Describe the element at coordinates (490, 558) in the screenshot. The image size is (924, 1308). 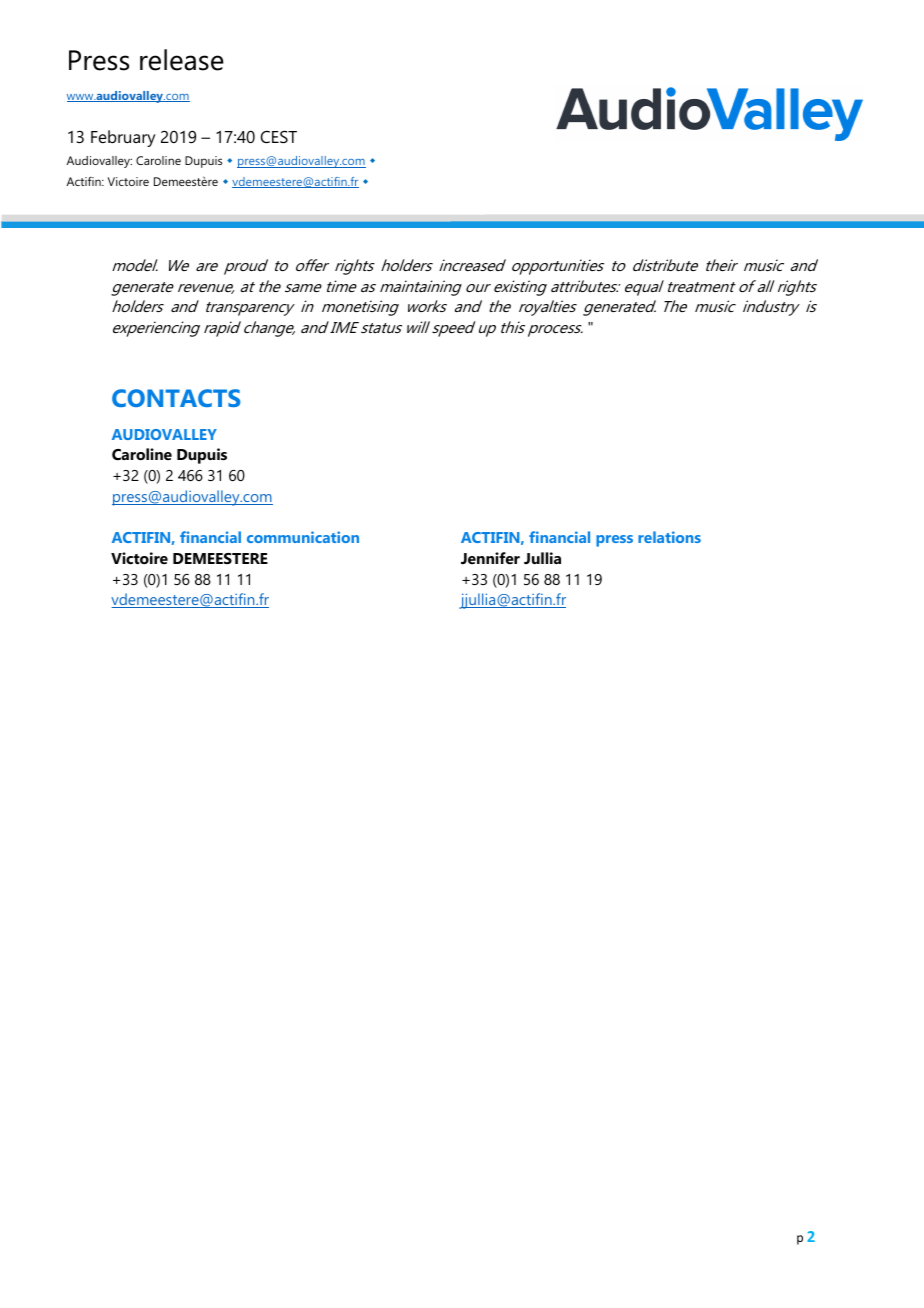
I see `Jennifer` at that location.
